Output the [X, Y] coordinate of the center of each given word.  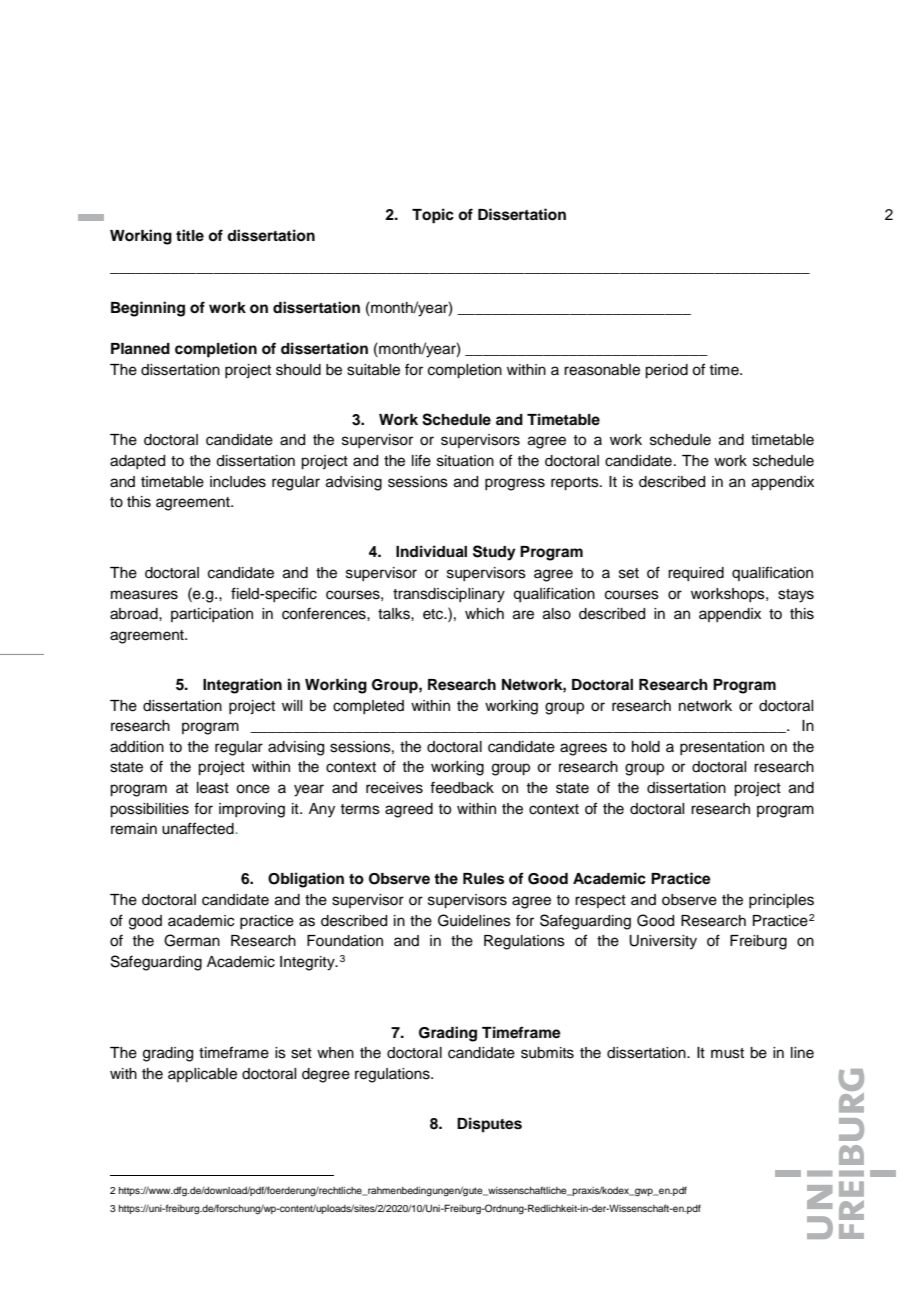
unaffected [199, 828]
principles [781, 901]
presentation [722, 748]
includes [238, 482]
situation [465, 461]
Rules [483, 879]
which [484, 614]
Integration [242, 686]
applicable [202, 1075]
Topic [433, 216]
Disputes [489, 1125]
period [666, 371]
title [190, 235]
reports [576, 484]
